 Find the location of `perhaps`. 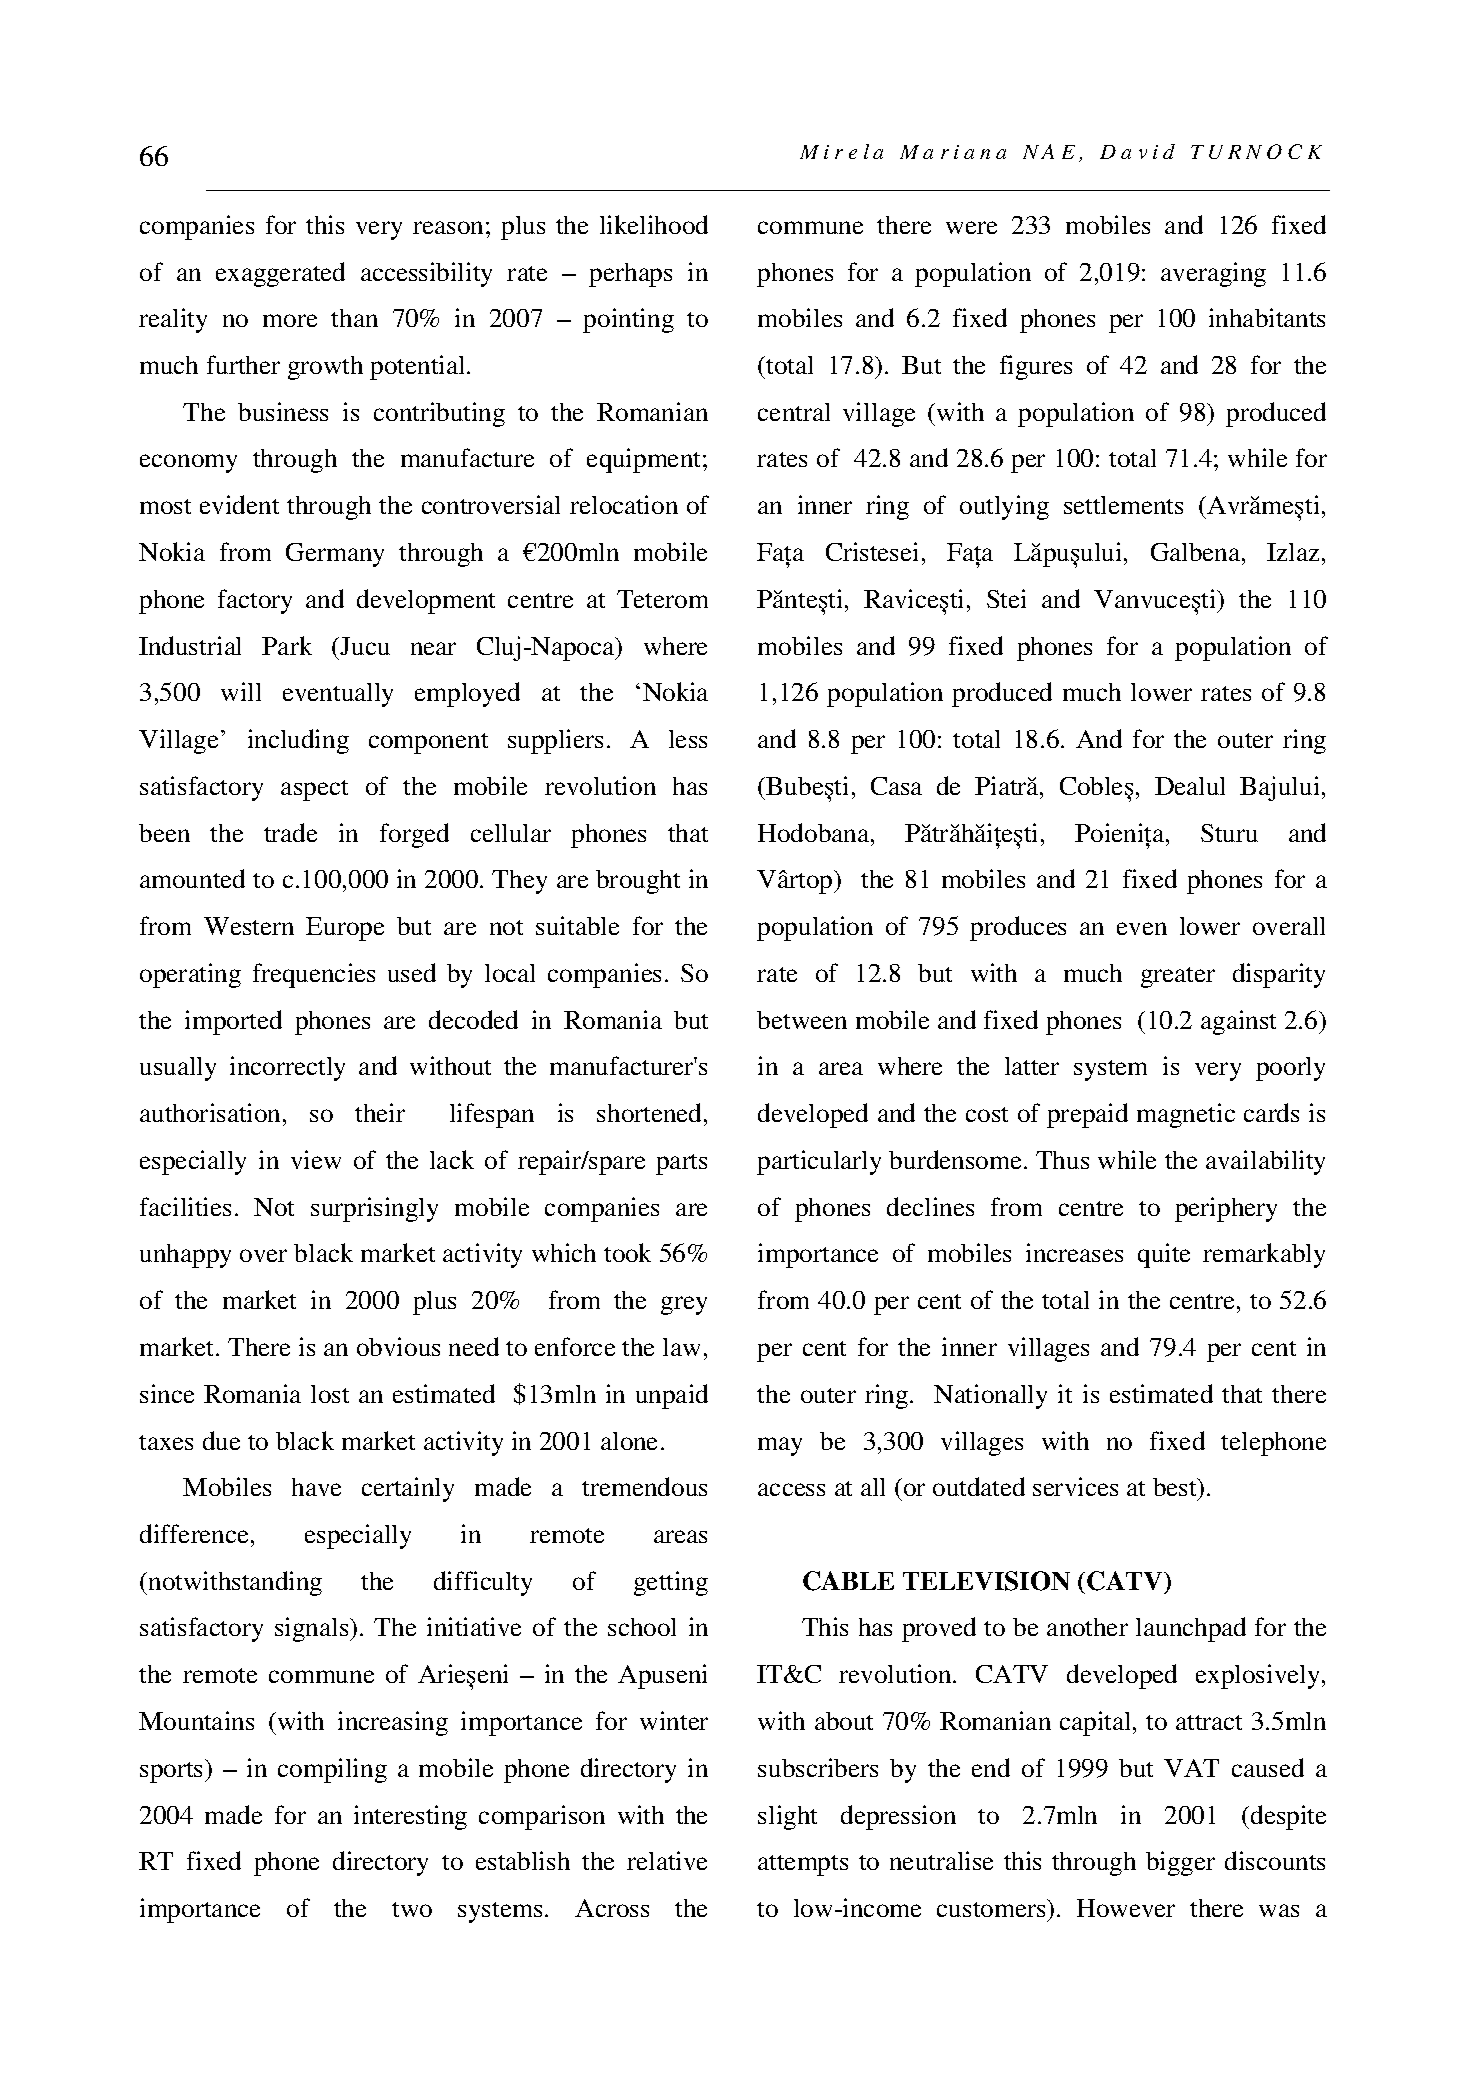

perhaps is located at coordinates (630, 275).
